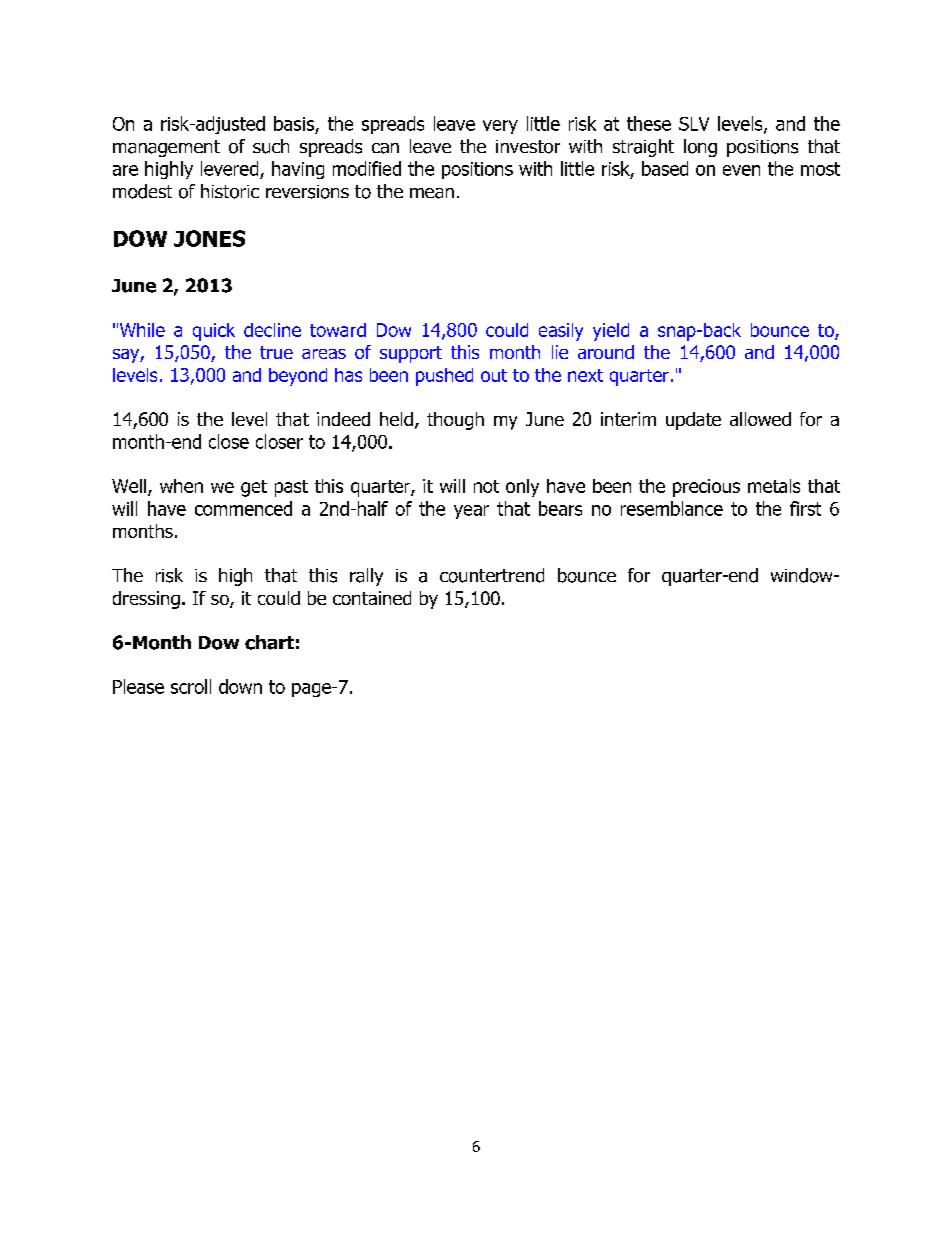  What do you see at coordinates (191, 686) in the screenshot?
I see `scroll` at bounding box center [191, 686].
